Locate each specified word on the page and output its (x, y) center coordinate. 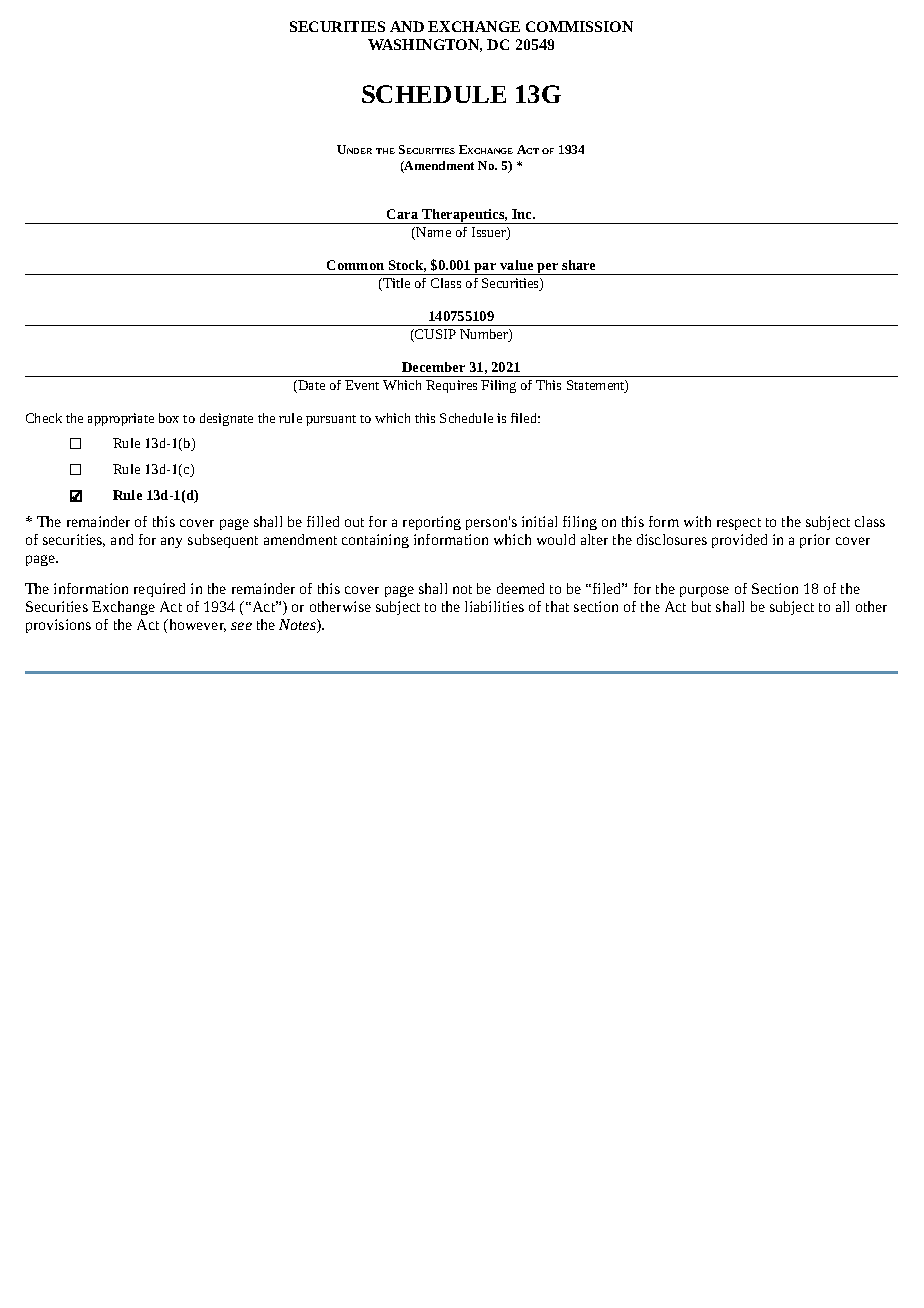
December (433, 367)
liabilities (494, 606)
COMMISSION (579, 26)
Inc (523, 214)
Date (310, 386)
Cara (402, 214)
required (159, 590)
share (578, 265)
